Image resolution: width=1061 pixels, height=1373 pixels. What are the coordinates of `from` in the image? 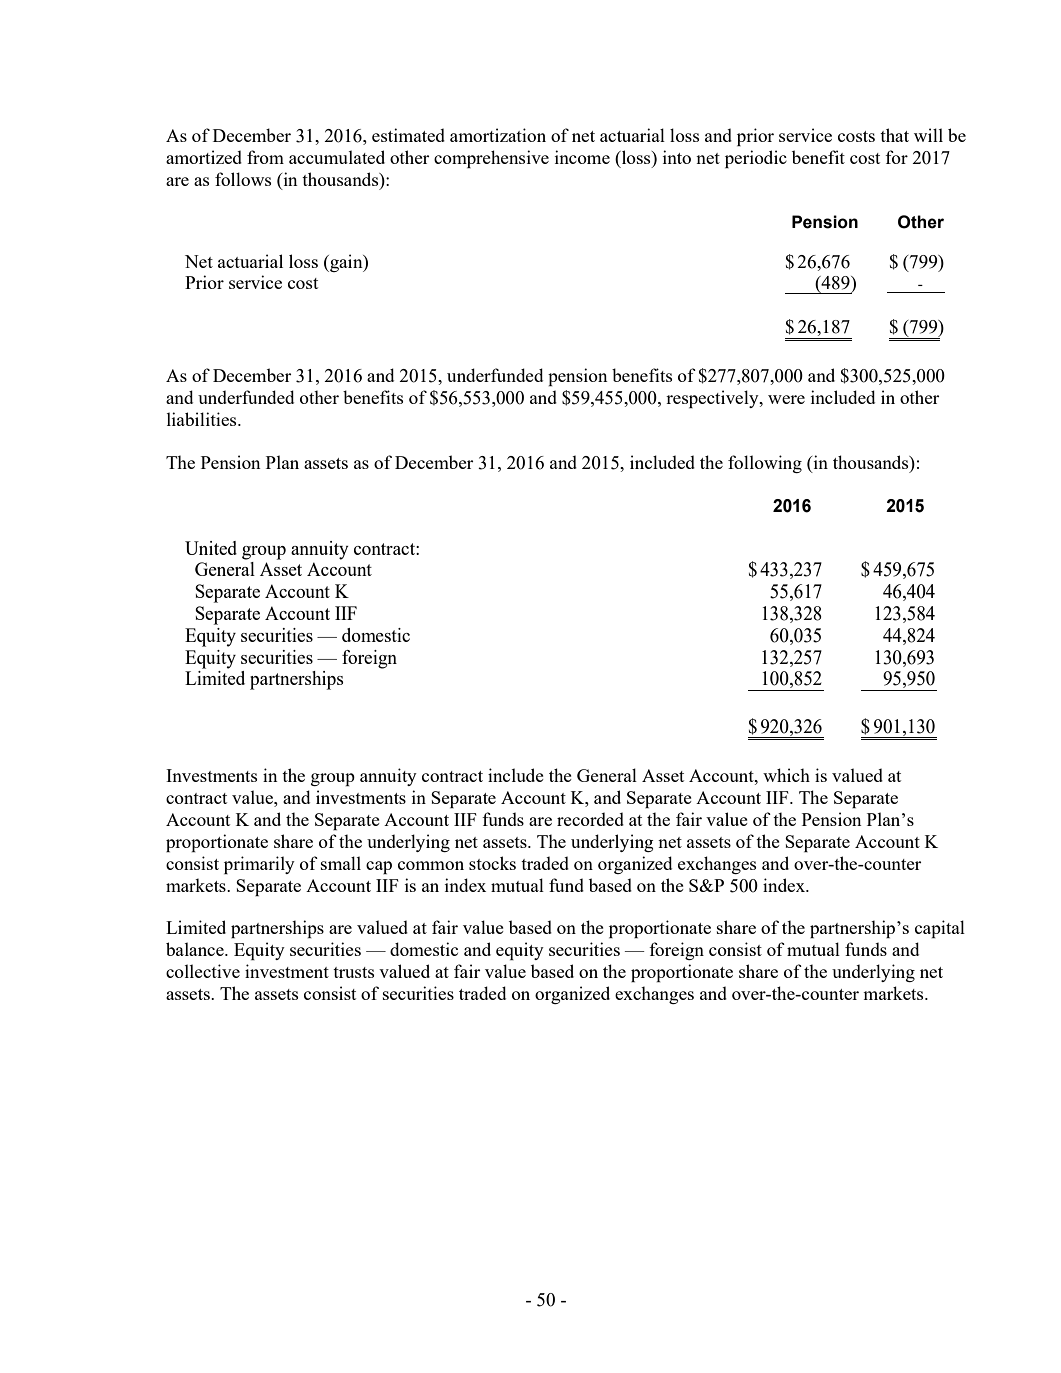 It's located at (265, 157).
